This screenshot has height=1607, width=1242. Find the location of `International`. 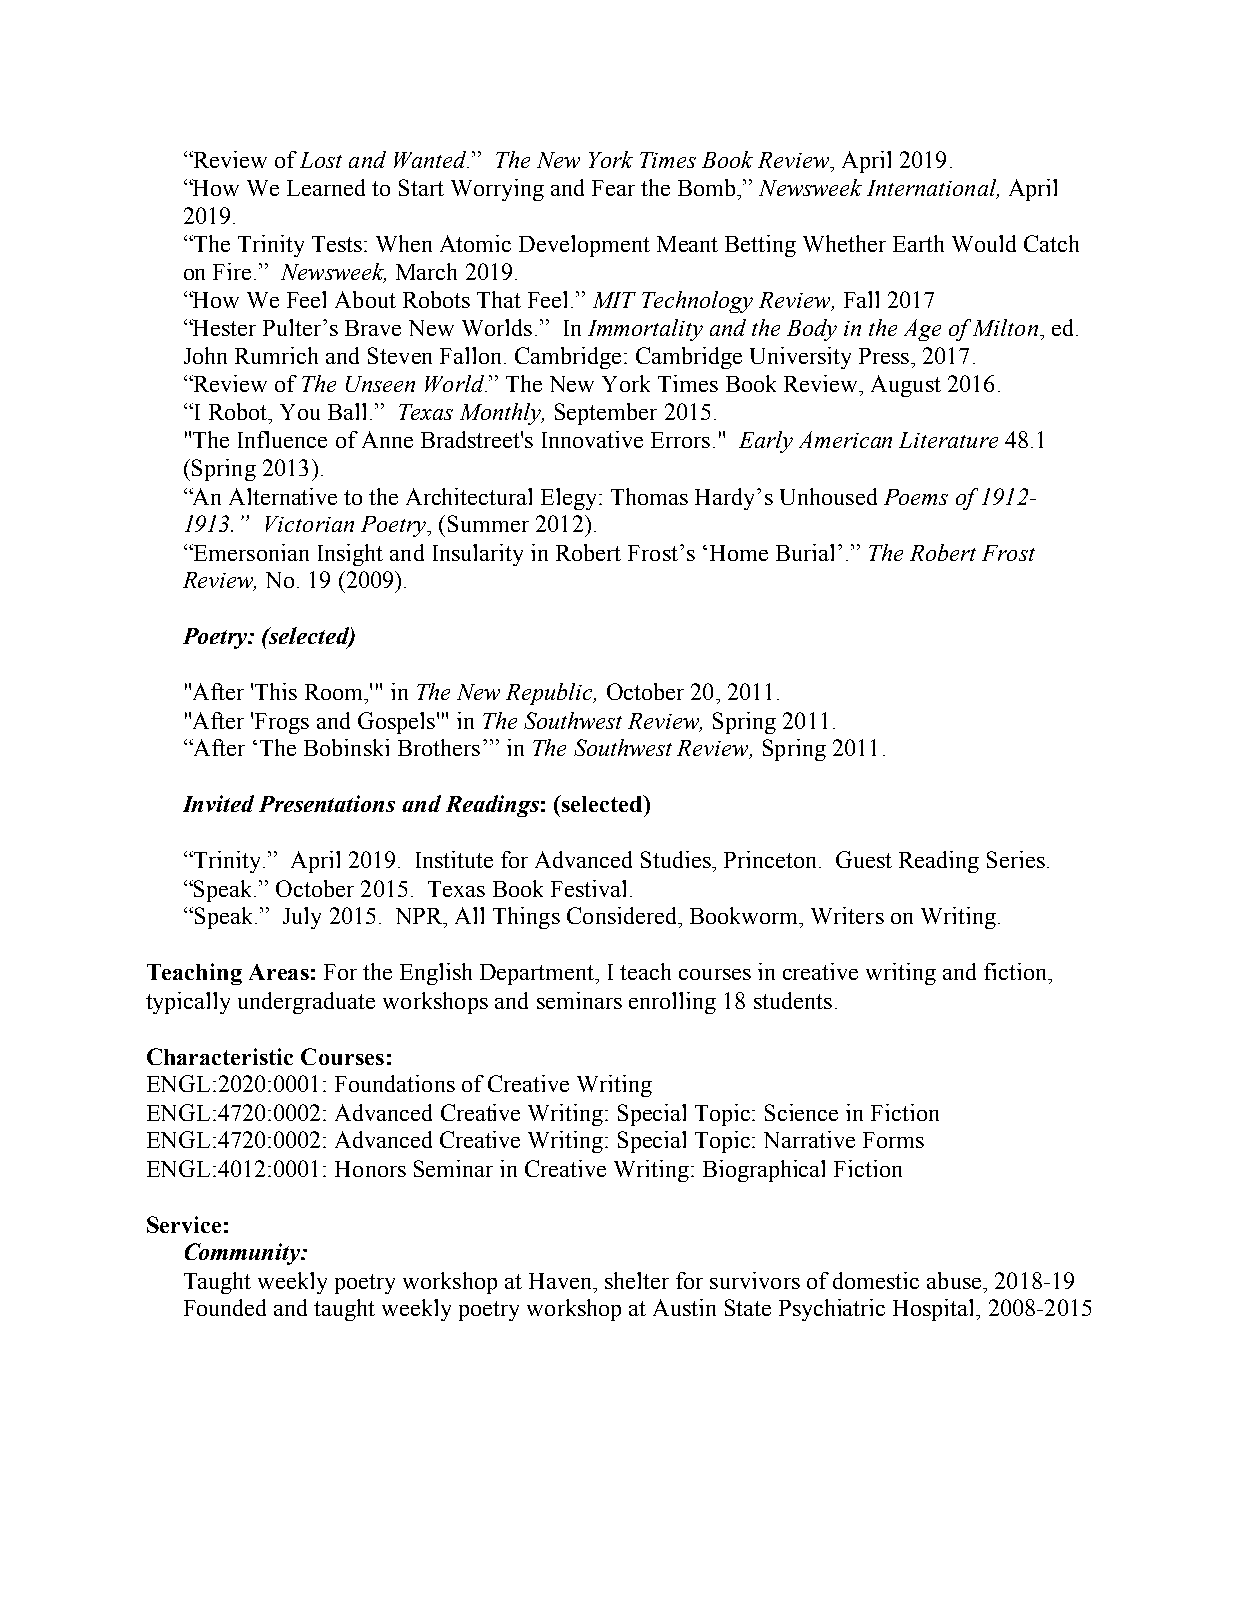

International is located at coordinates (932, 189).
